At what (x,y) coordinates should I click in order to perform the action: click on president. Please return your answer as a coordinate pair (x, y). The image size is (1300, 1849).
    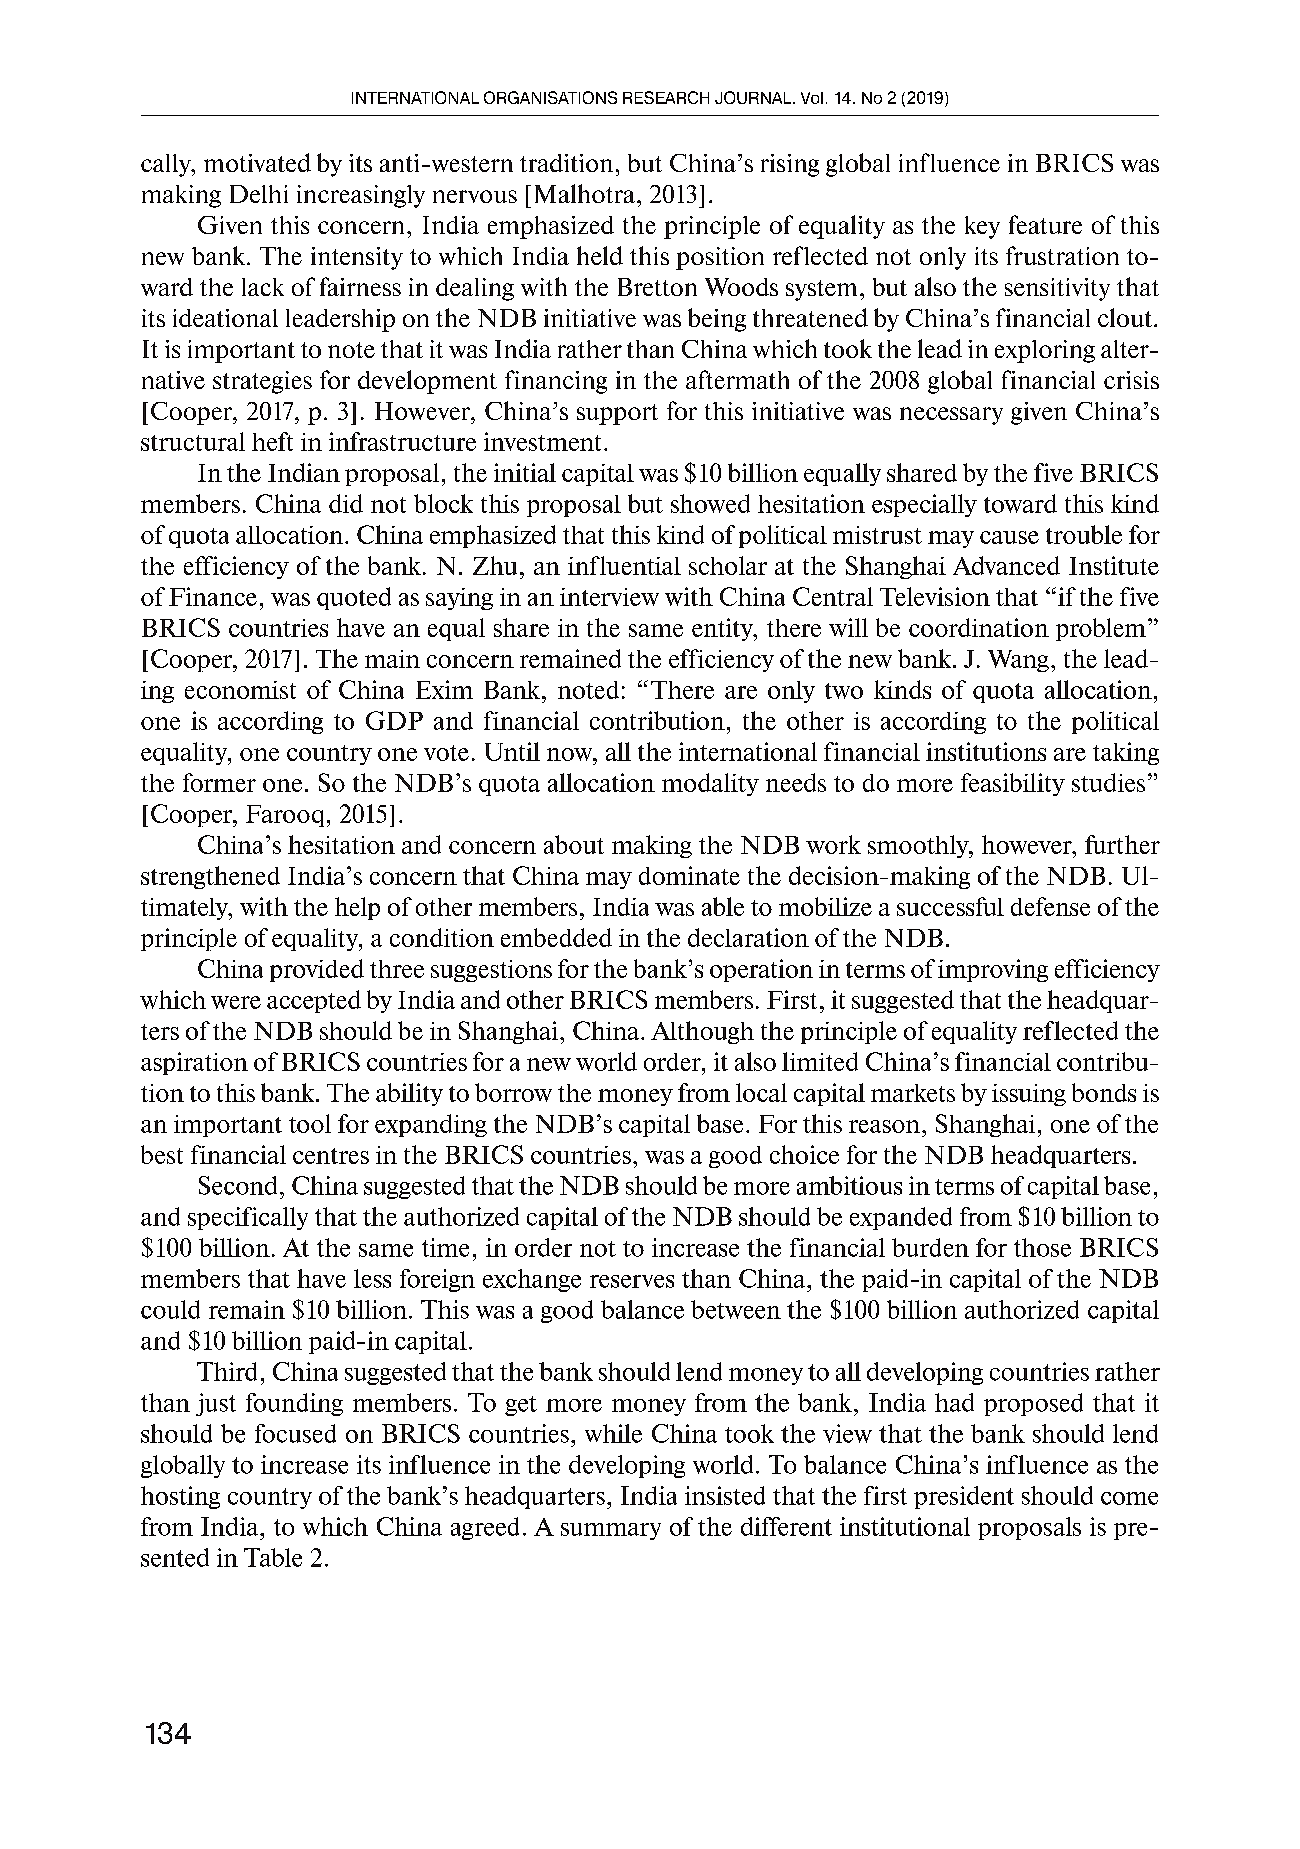
    Looking at the image, I should click on (964, 1497).
